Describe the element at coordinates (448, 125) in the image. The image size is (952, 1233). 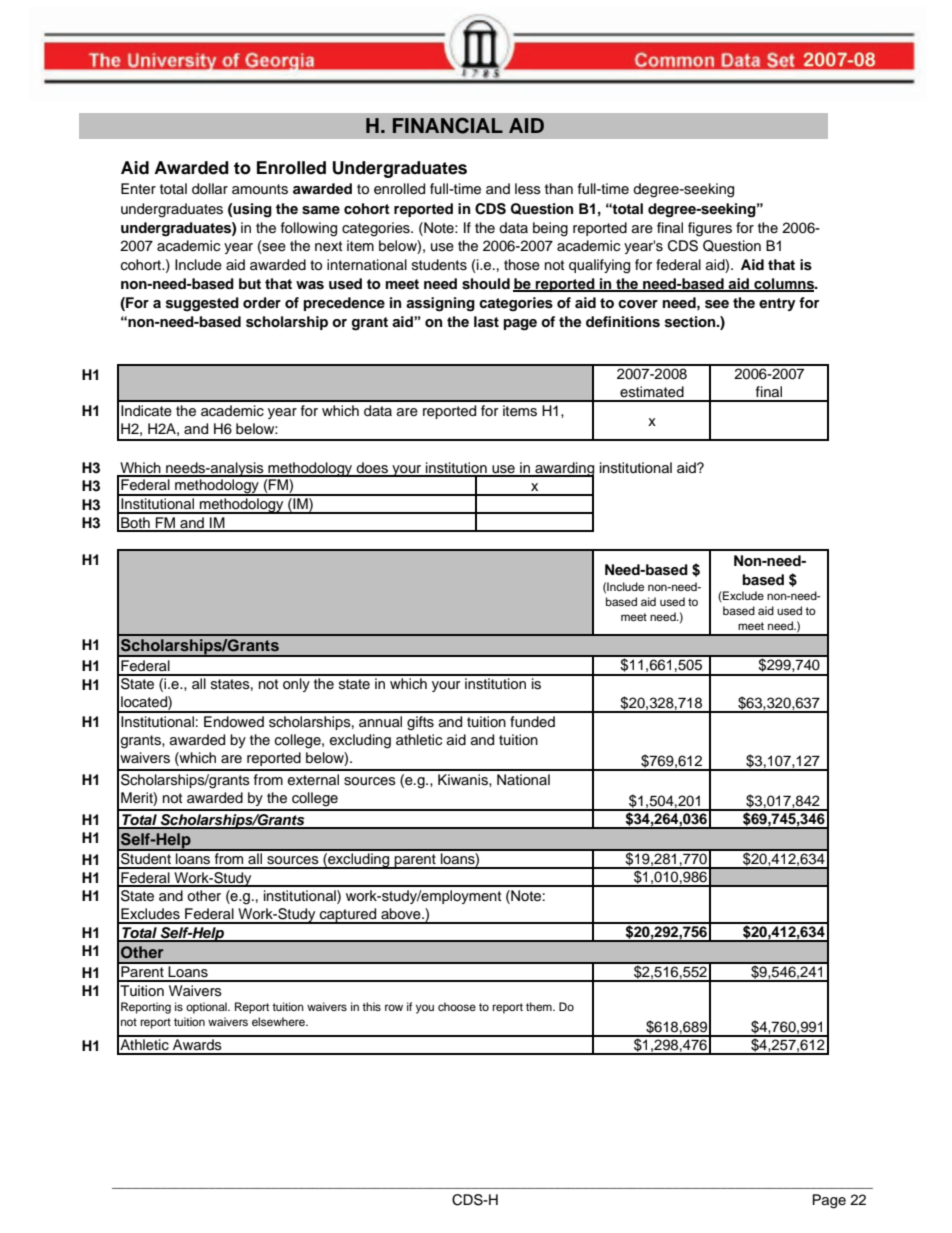
I see `FINANCIAL` at that location.
